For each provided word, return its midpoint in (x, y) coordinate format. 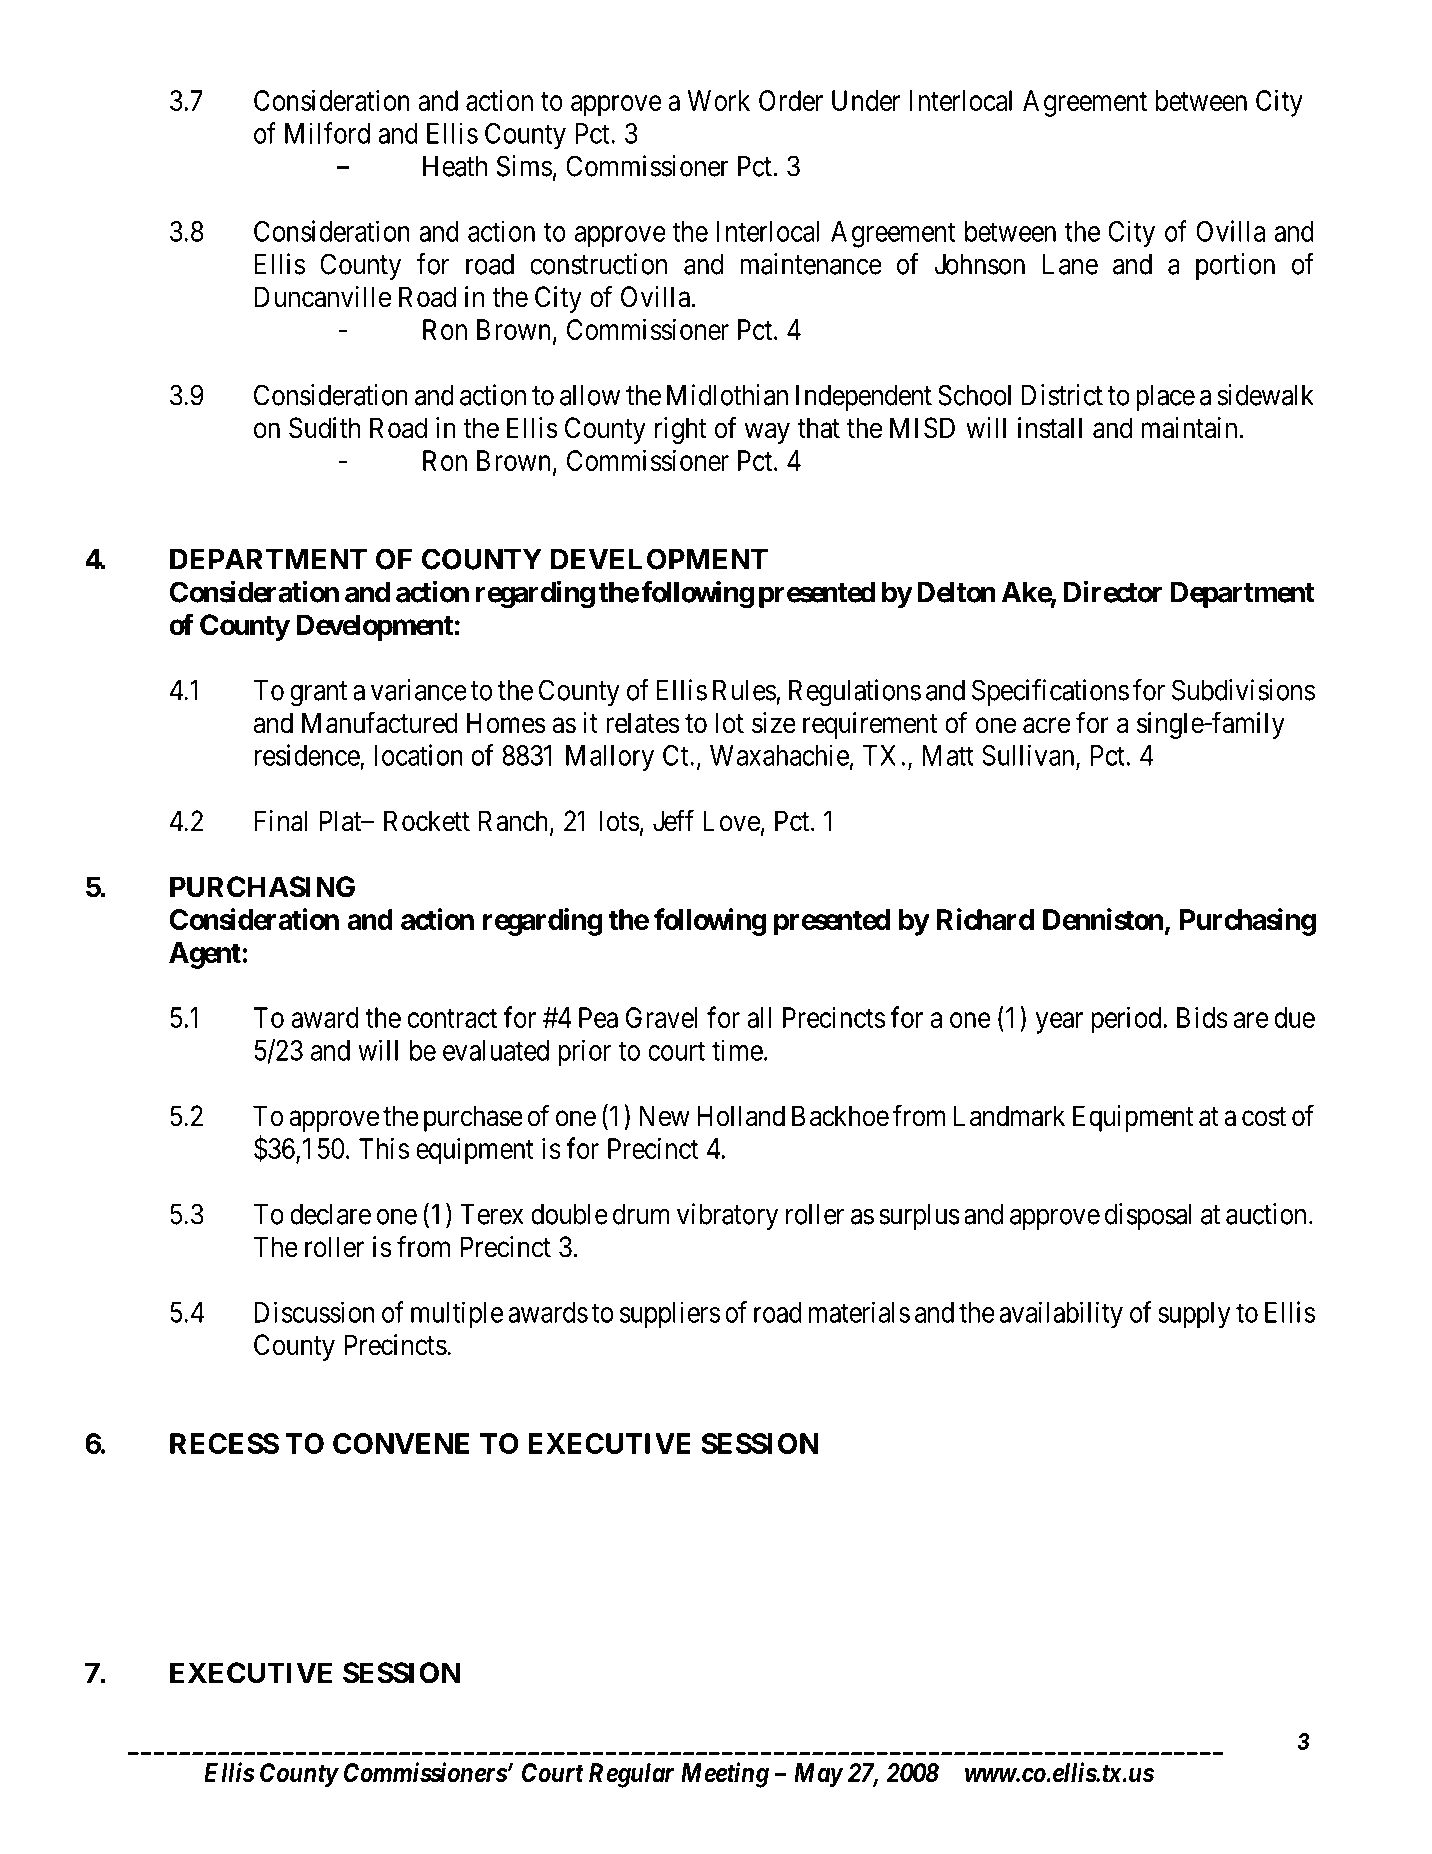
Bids (1202, 1017)
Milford (327, 133)
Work (719, 100)
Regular (631, 1775)
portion (1235, 266)
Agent (206, 955)
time (737, 1050)
